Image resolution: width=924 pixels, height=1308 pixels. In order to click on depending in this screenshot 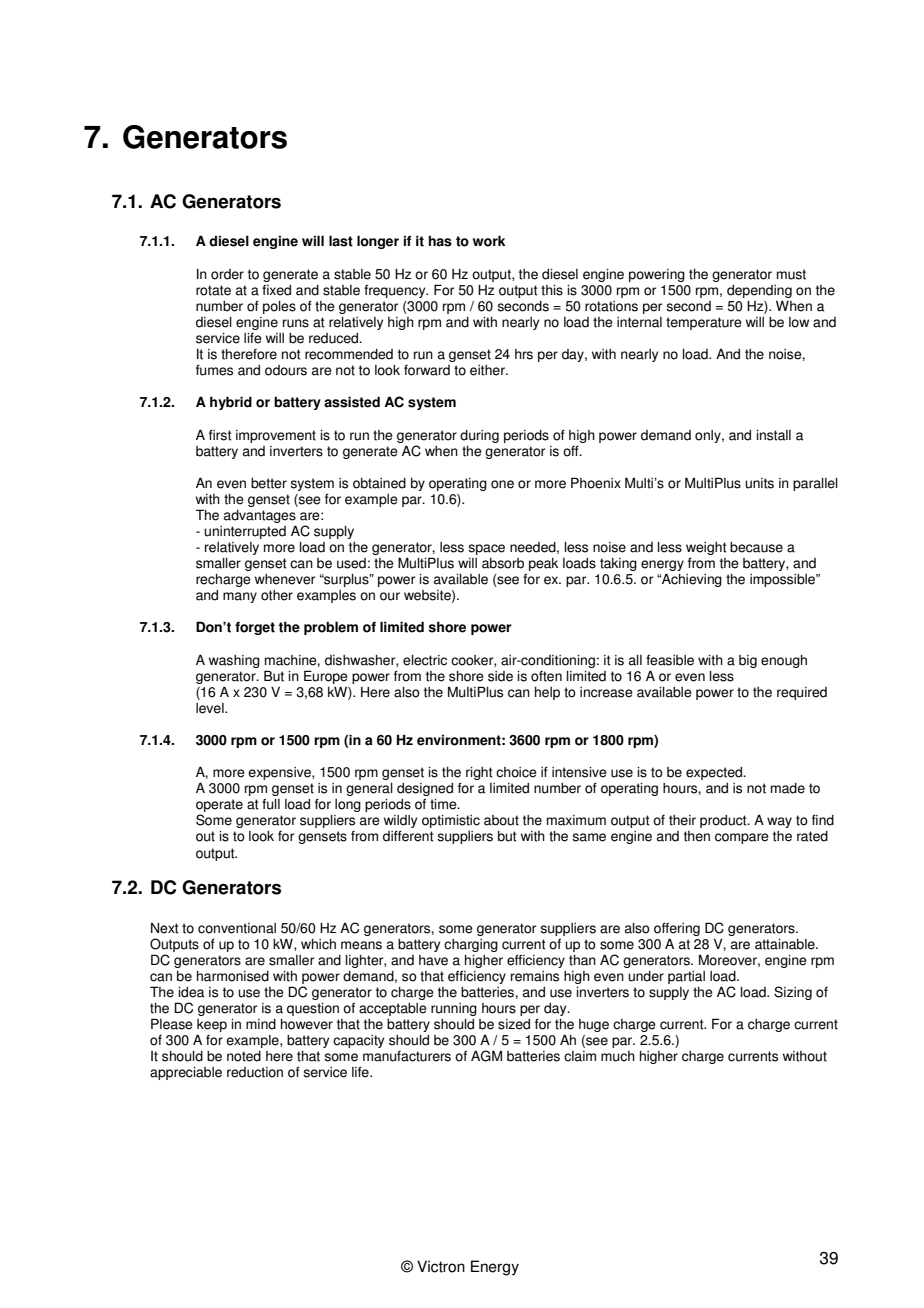, I will do `click(759, 291)`.
